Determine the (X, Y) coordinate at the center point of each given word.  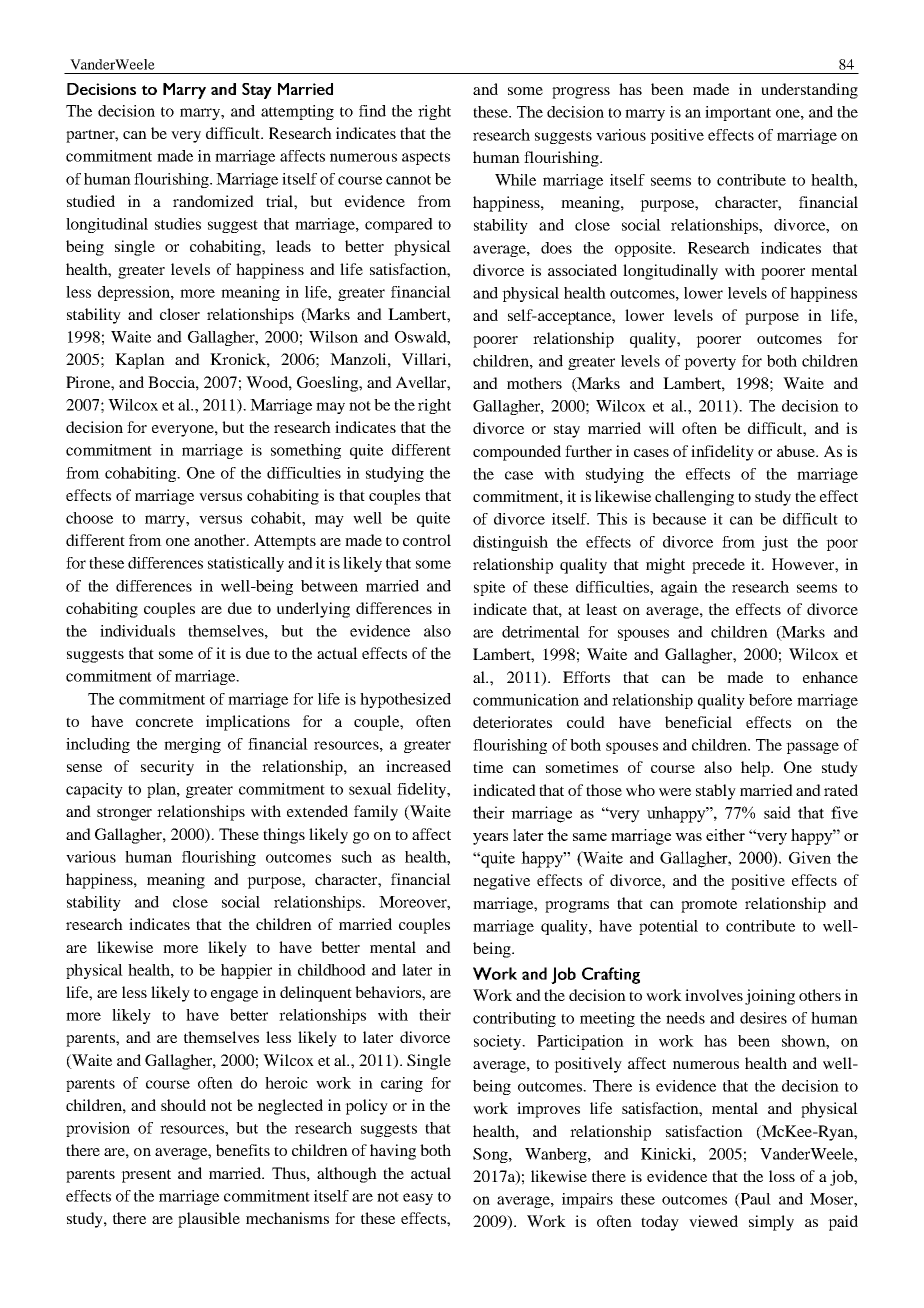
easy (418, 1199)
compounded (517, 453)
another (221, 540)
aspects (426, 158)
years (490, 839)
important (738, 113)
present (146, 1176)
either (725, 835)
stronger (124, 814)
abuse (797, 451)
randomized (213, 201)
